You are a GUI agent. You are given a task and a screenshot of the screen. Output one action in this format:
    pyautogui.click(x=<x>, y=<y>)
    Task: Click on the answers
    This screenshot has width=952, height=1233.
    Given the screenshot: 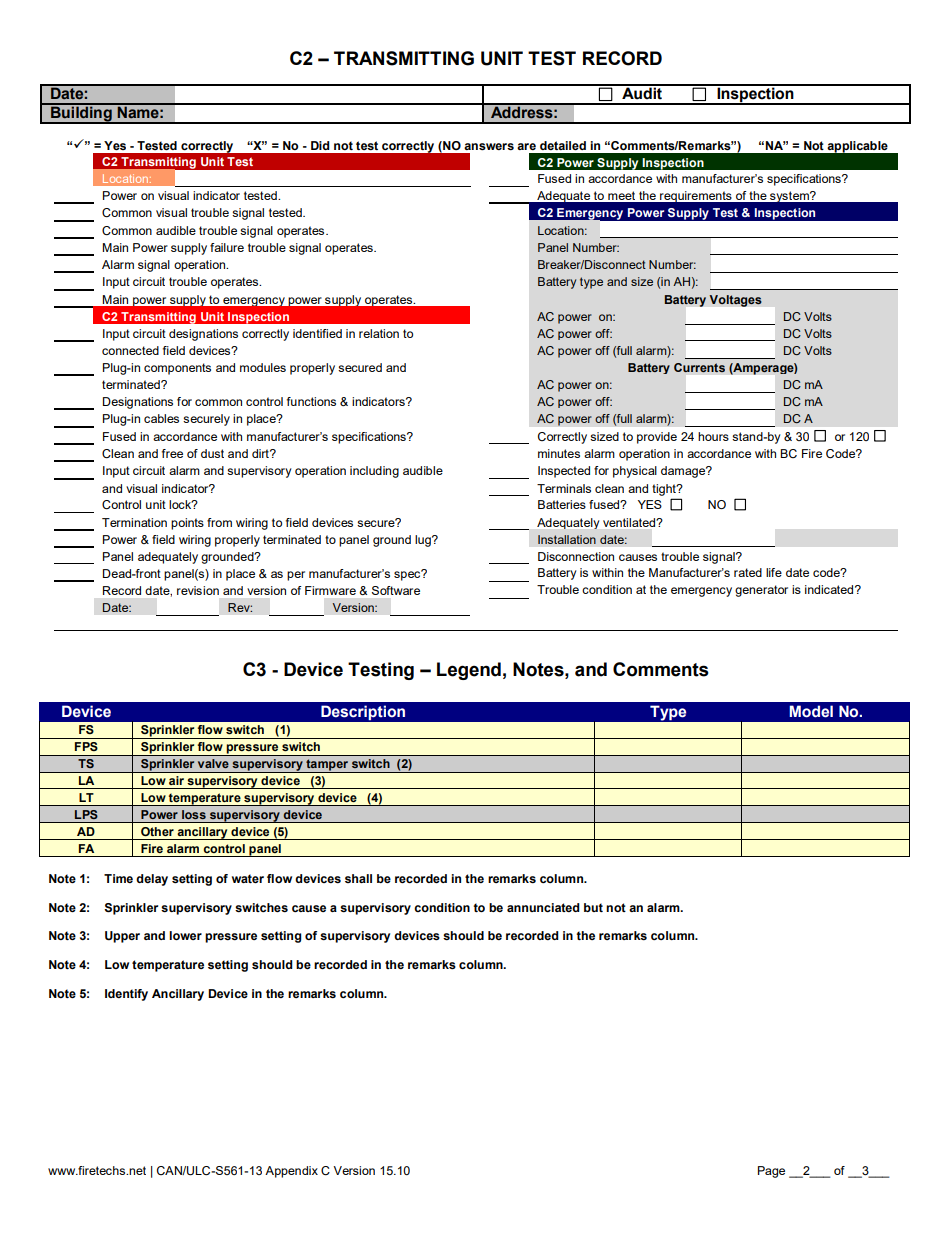 What is the action you would take?
    pyautogui.click(x=489, y=147)
